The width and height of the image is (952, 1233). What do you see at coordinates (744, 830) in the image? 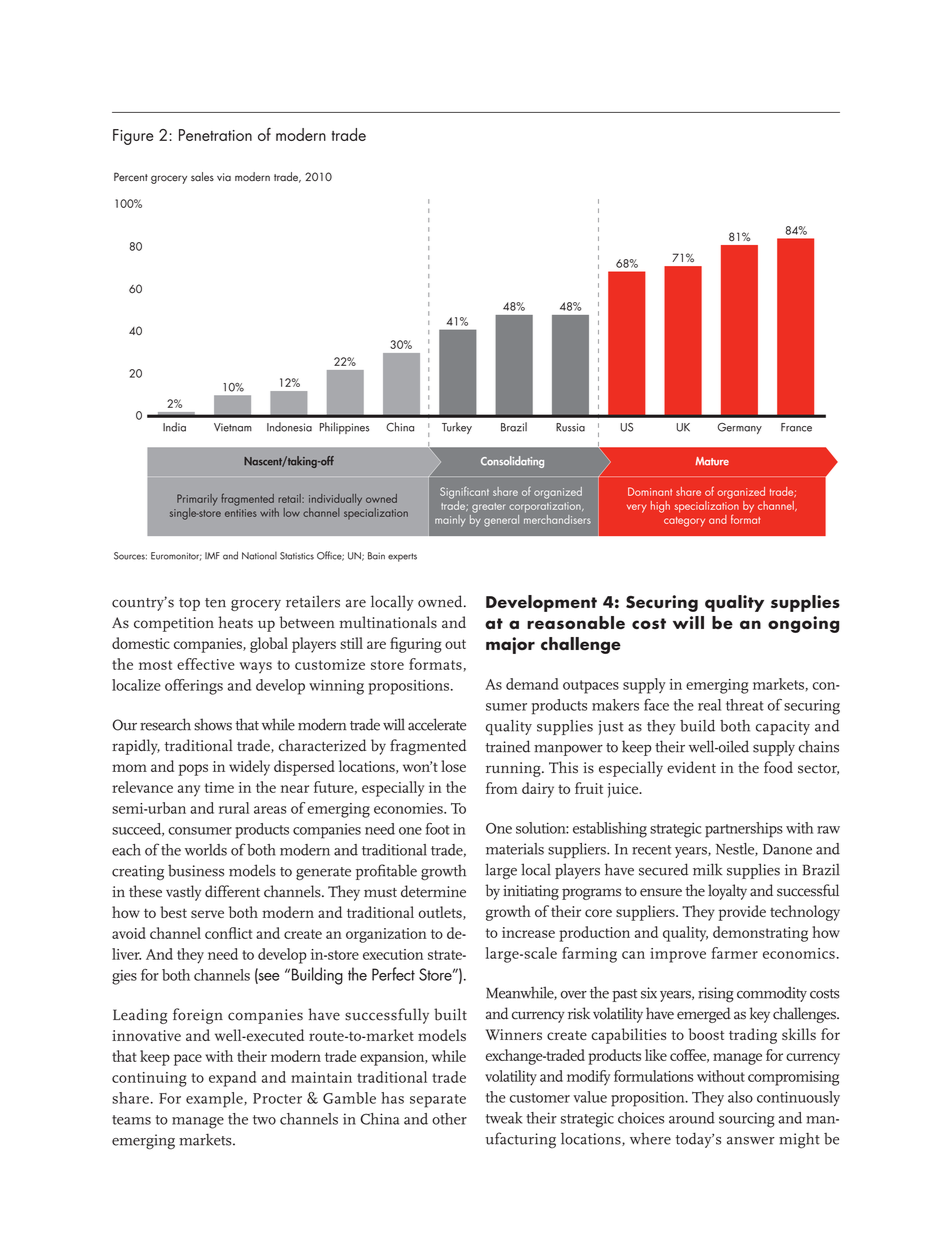
I see `partnerships` at bounding box center [744, 830].
